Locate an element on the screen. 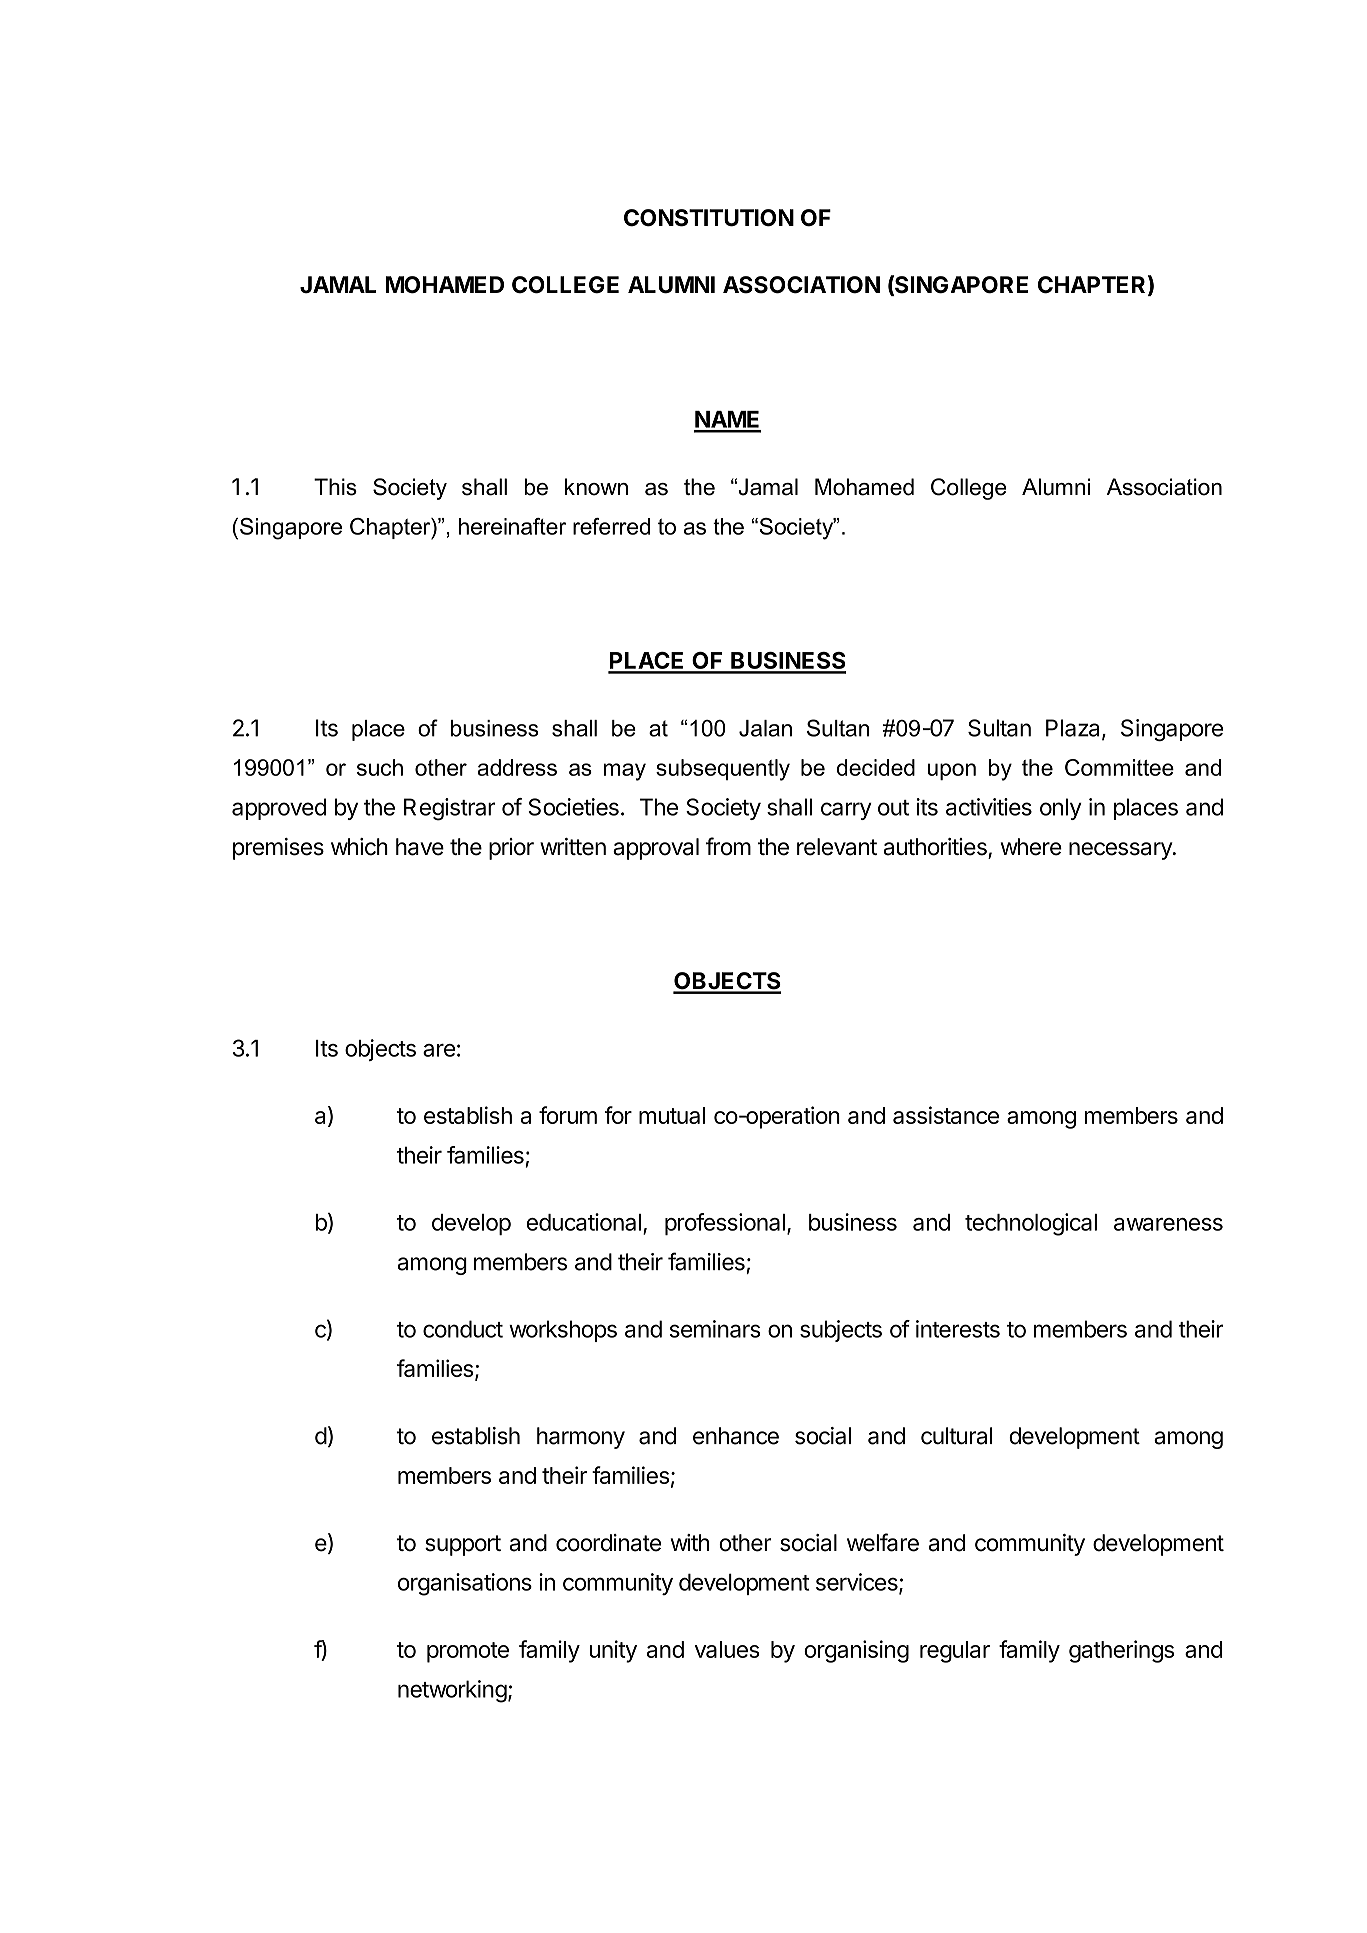 This screenshot has width=1367, height=1933. Plaza is located at coordinates (1074, 729).
